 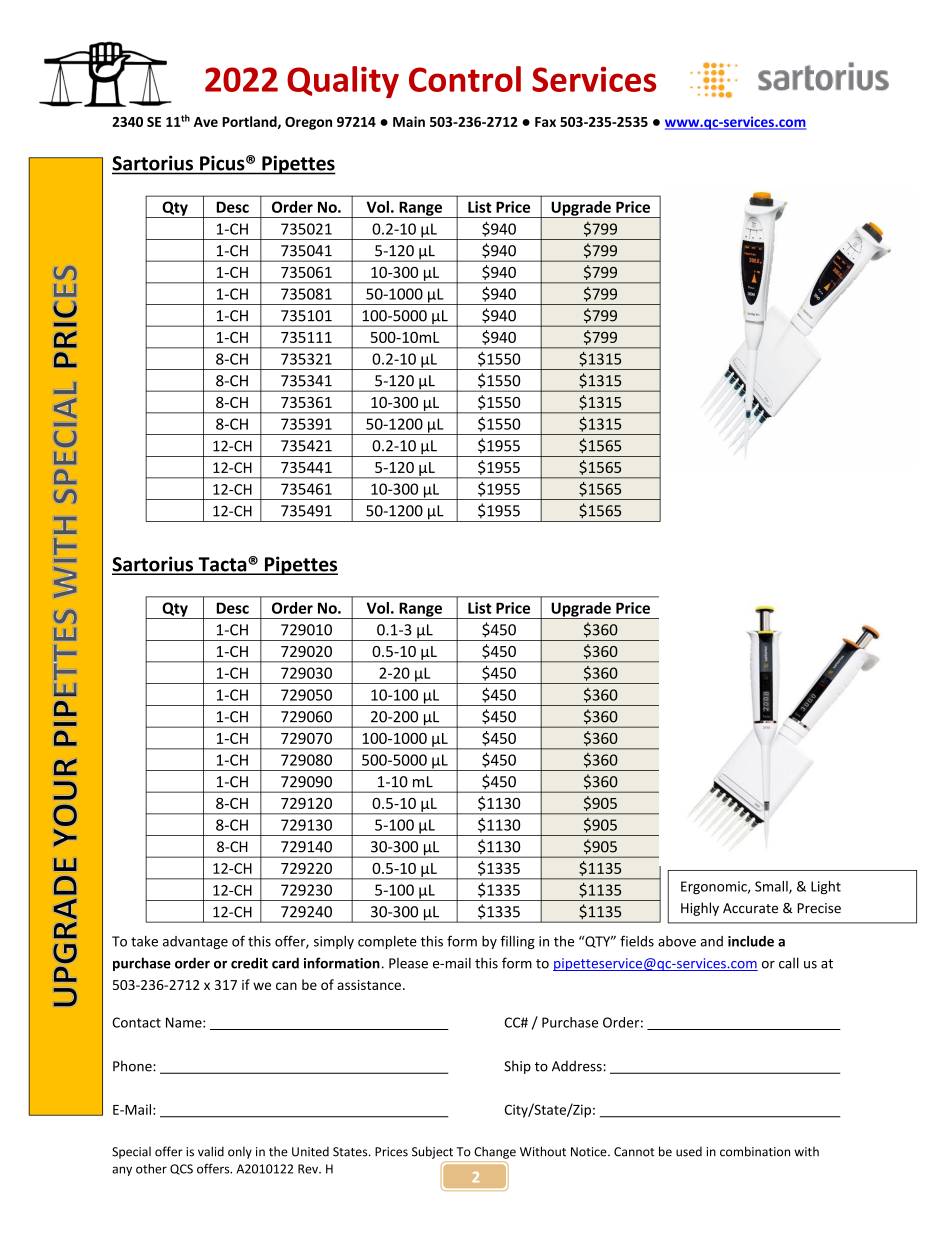 I want to click on Fax, so click(x=545, y=122).
